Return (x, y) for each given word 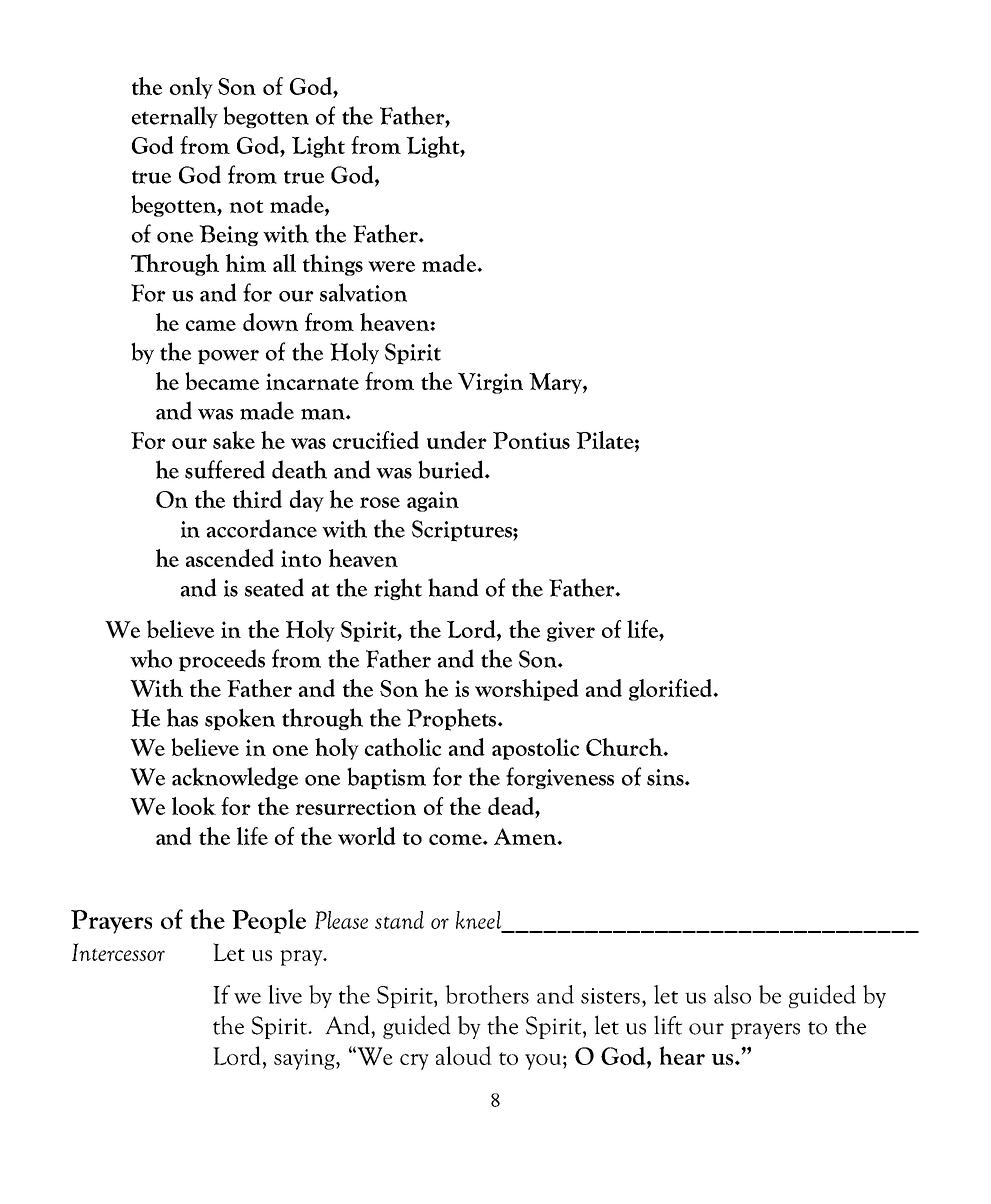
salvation (363, 292)
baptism (386, 778)
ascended (230, 558)
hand (453, 587)
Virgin (490, 383)
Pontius (531, 440)
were (391, 266)
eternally (175, 117)
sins (666, 777)
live (285, 994)
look (194, 806)
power (228, 357)
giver (571, 631)
